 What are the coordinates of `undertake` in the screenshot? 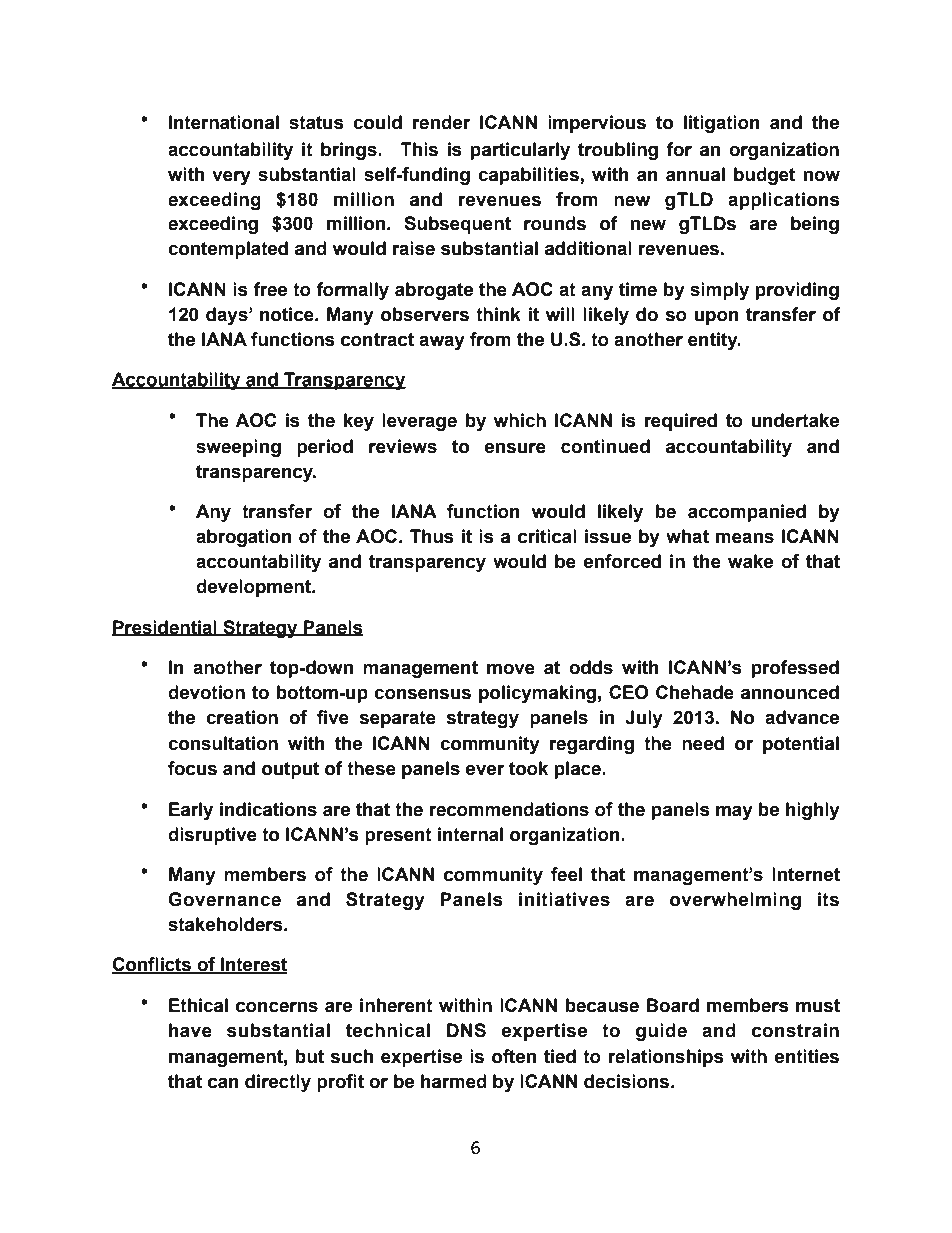 It's located at (795, 420).
